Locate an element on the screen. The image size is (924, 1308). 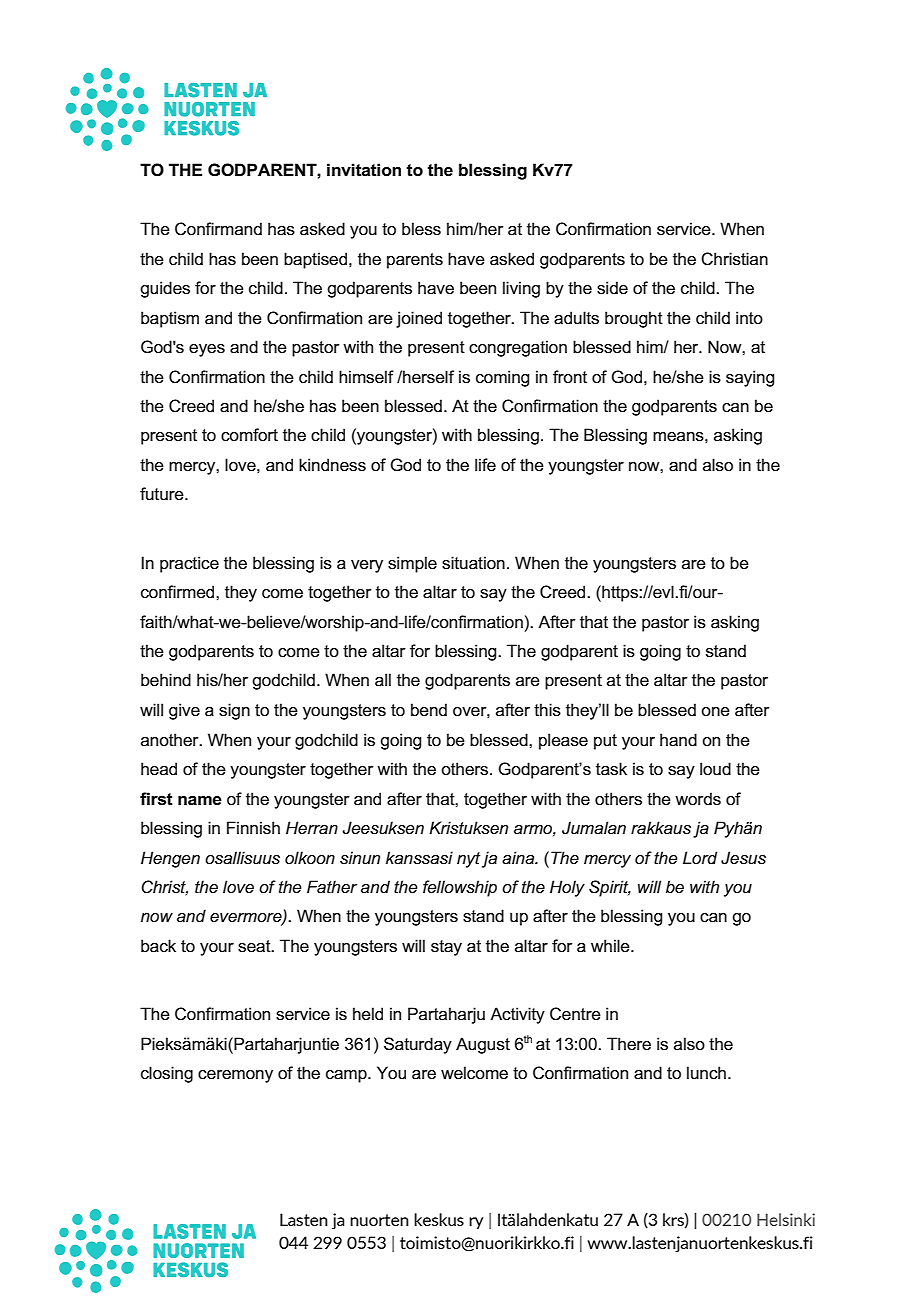
bend is located at coordinates (429, 710).
